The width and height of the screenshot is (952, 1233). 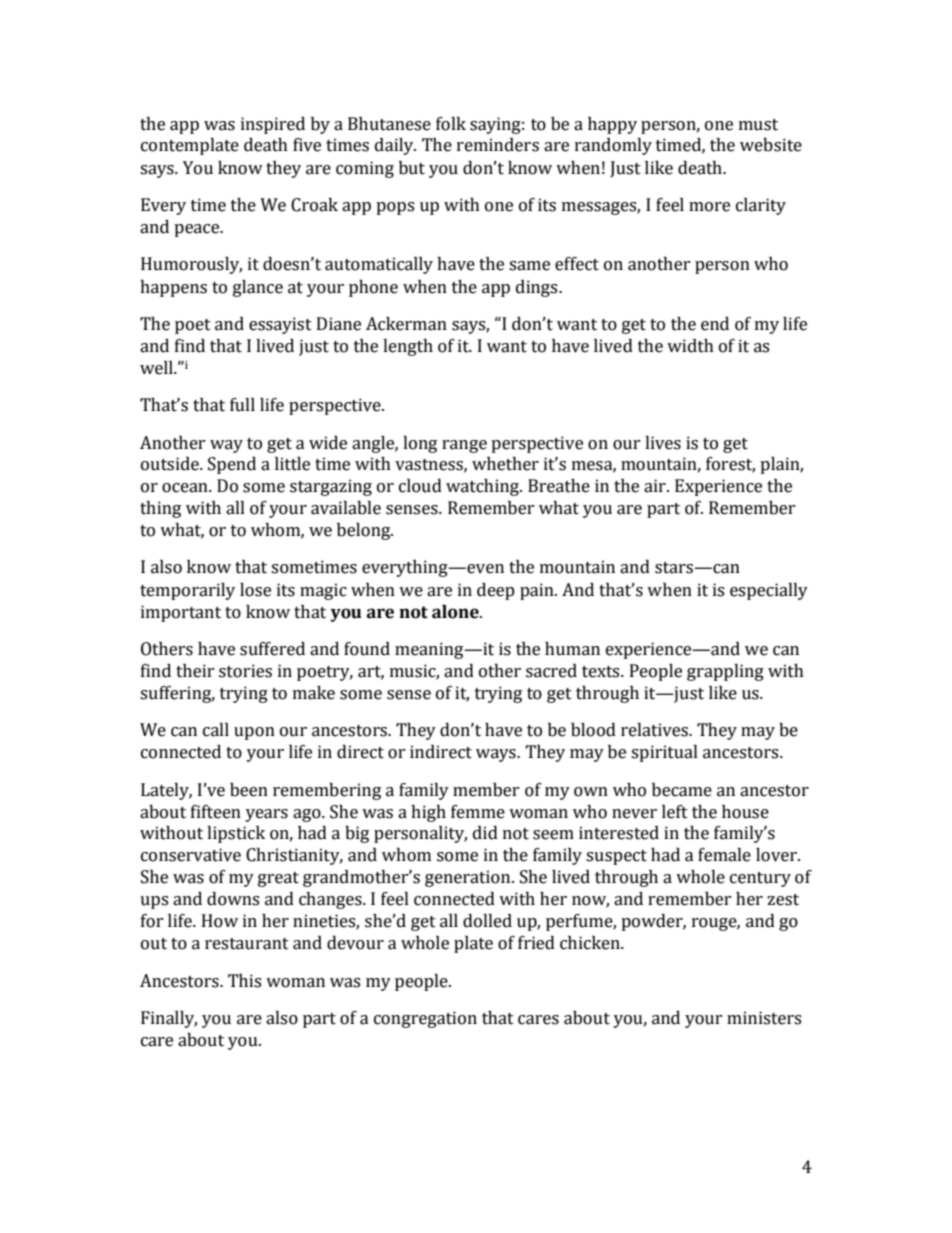 What do you see at coordinates (498, 145) in the screenshot?
I see `reminders` at bounding box center [498, 145].
